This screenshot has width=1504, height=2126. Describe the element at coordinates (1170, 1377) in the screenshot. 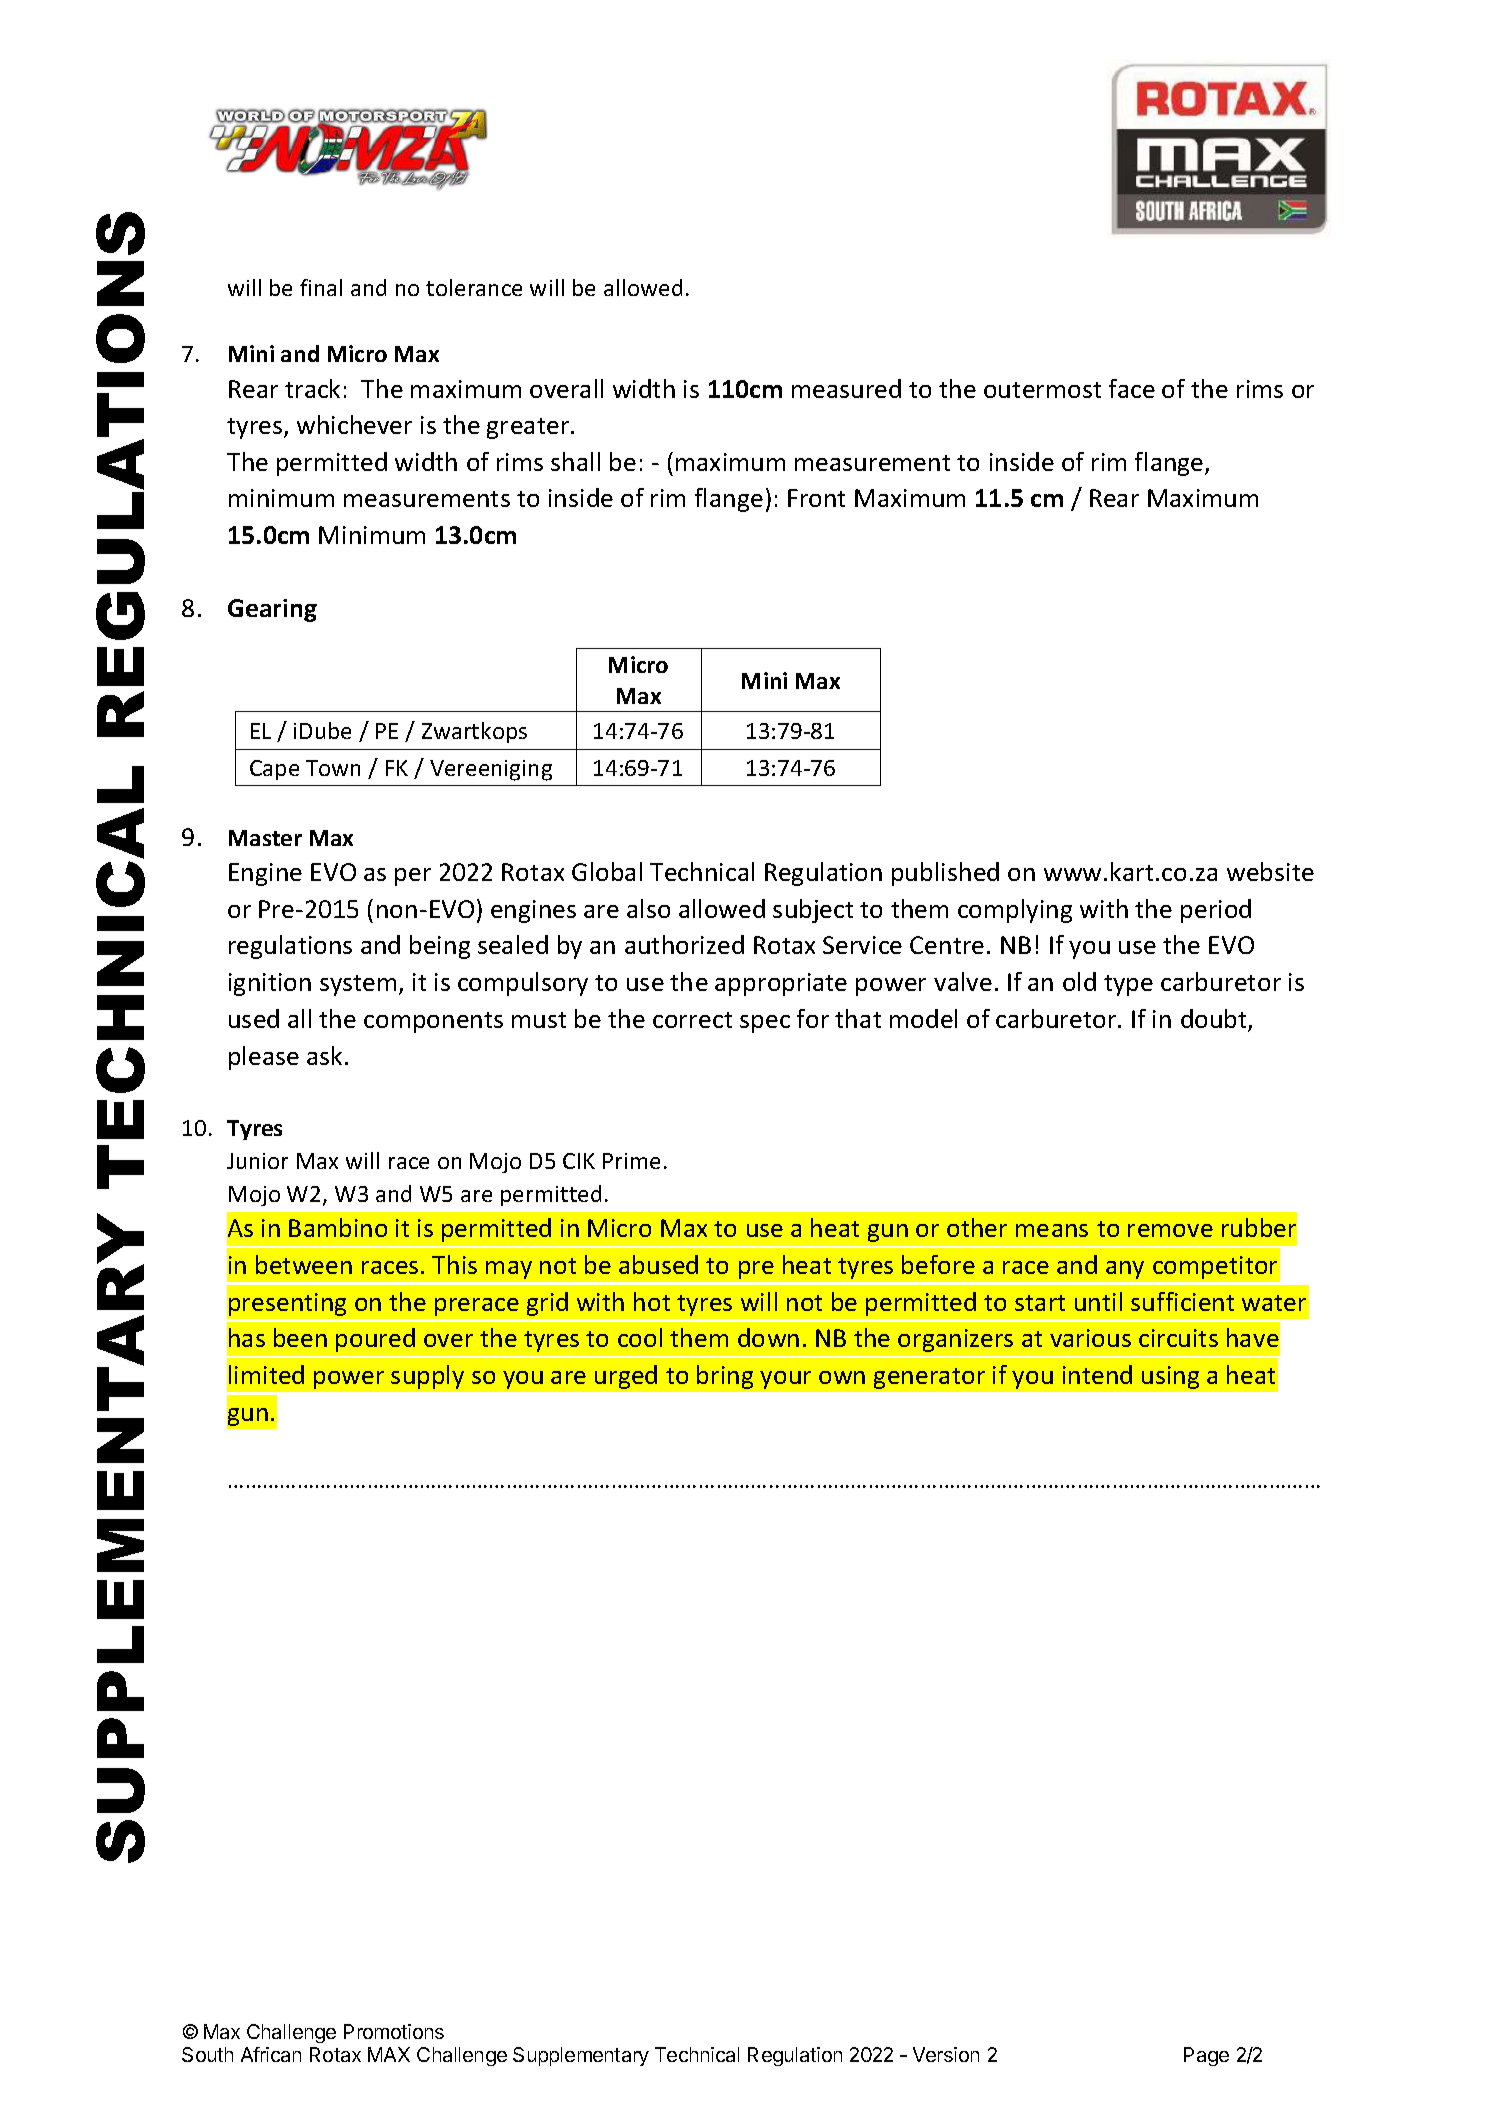

I see `using` at that location.
